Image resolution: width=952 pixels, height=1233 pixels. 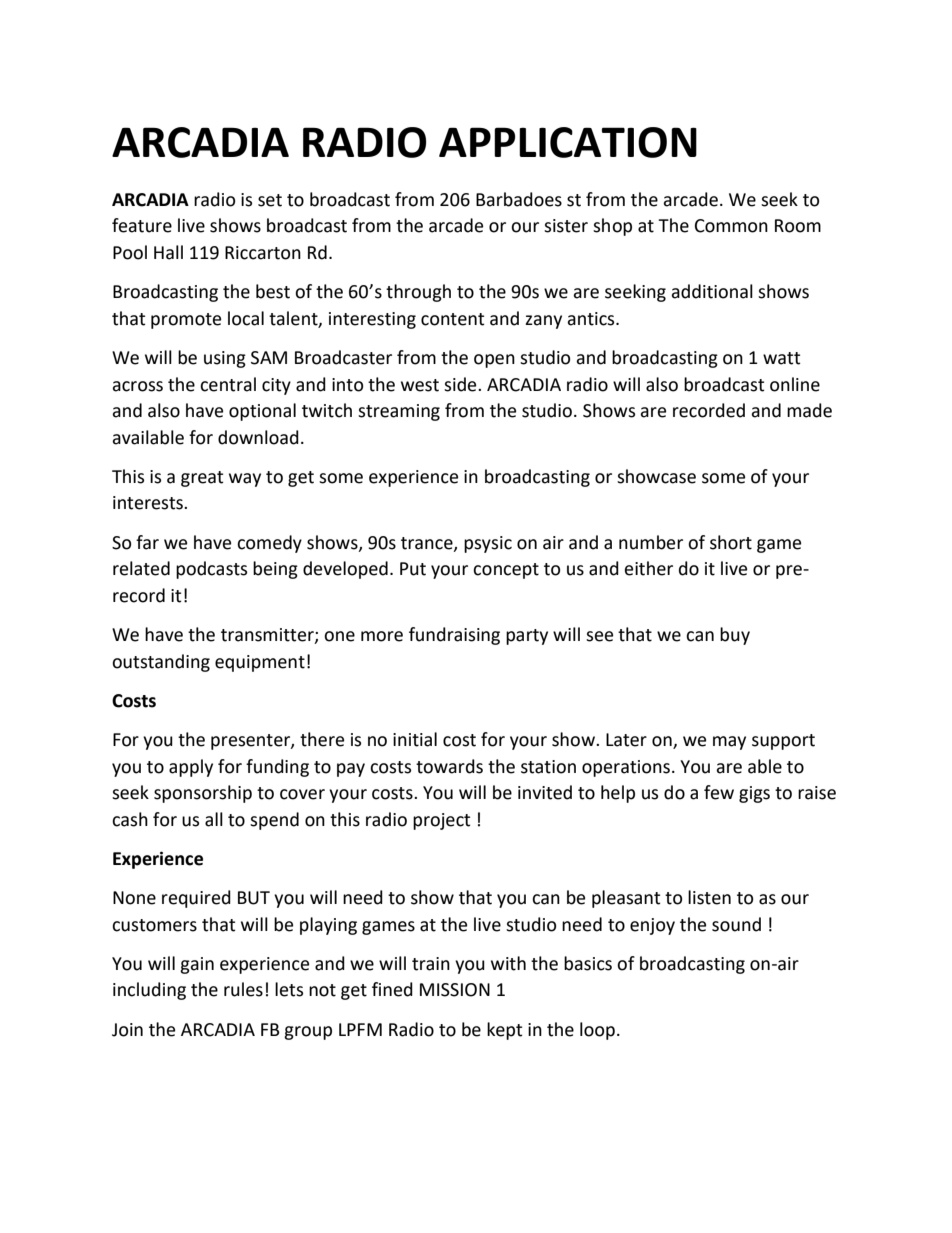 What do you see at coordinates (399, 412) in the document?
I see `streaming` at bounding box center [399, 412].
